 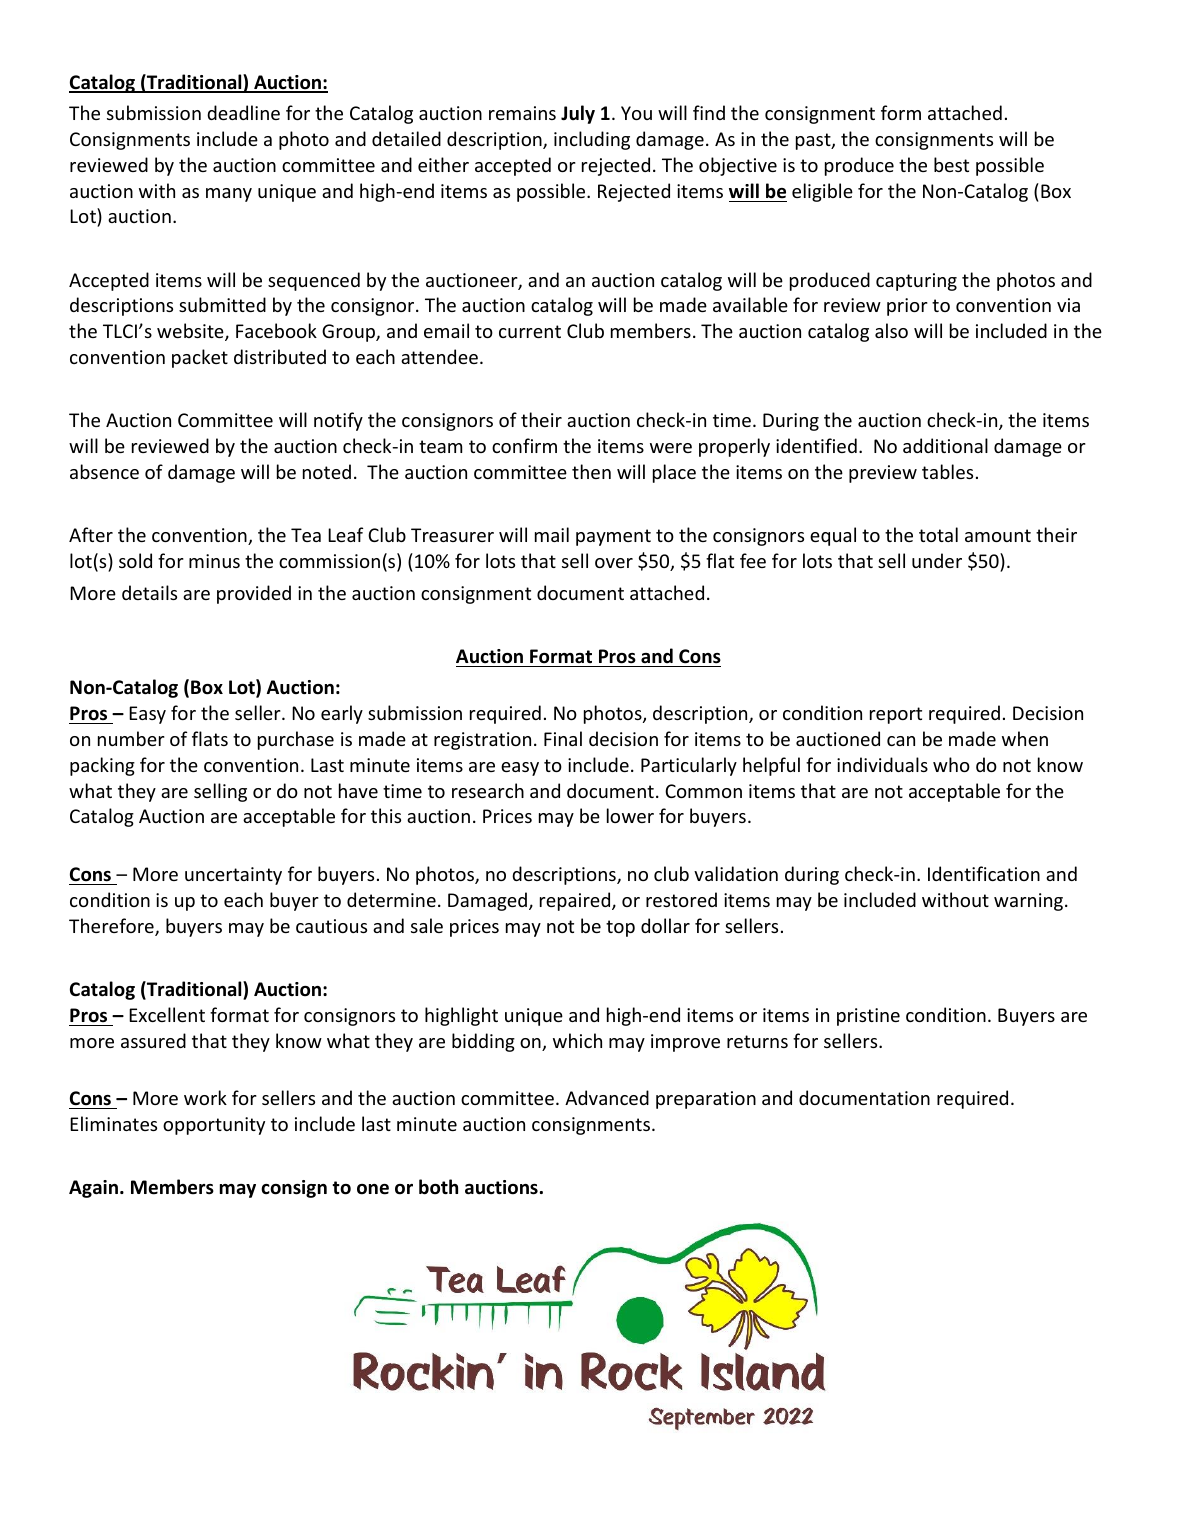 I want to click on Advanced, so click(x=607, y=1097).
